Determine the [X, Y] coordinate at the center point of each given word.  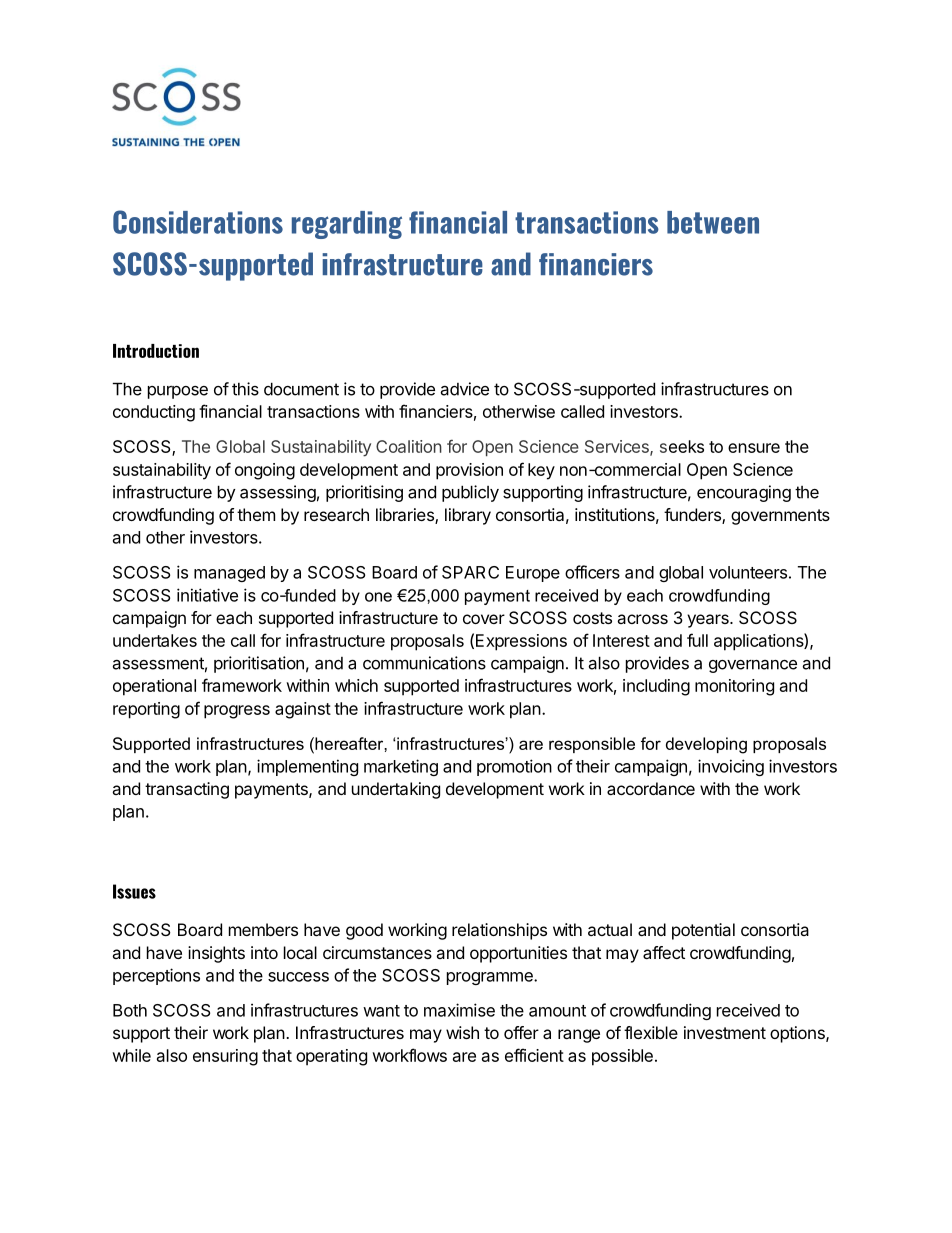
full [697, 640]
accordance [651, 788]
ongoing [265, 471]
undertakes [155, 640]
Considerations [198, 222]
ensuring [225, 1057]
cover [484, 619]
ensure [754, 448]
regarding [347, 225]
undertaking [396, 790]
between [713, 222]
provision [469, 471]
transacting [187, 790]
